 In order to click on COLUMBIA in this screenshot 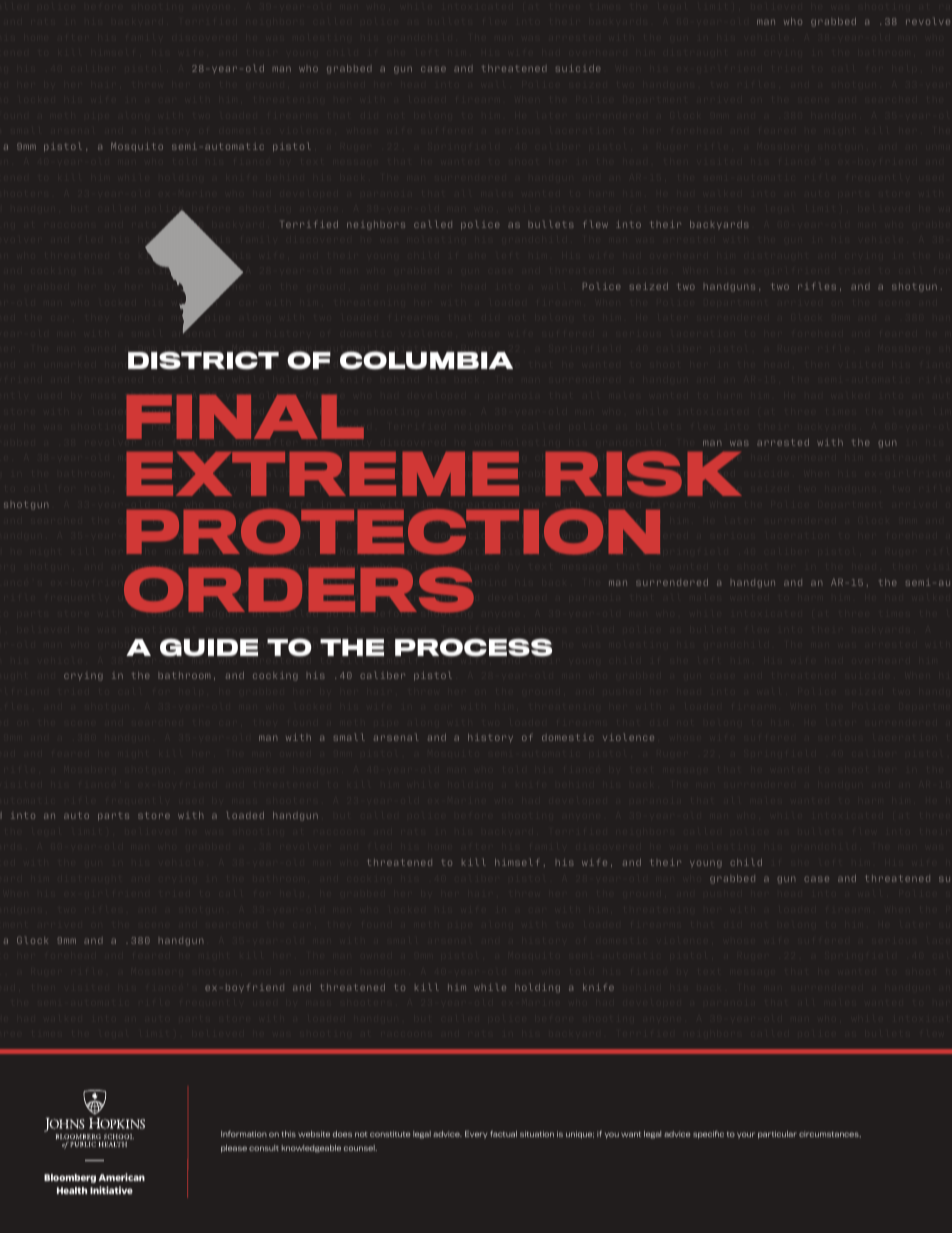, I will do `click(426, 360)`.
